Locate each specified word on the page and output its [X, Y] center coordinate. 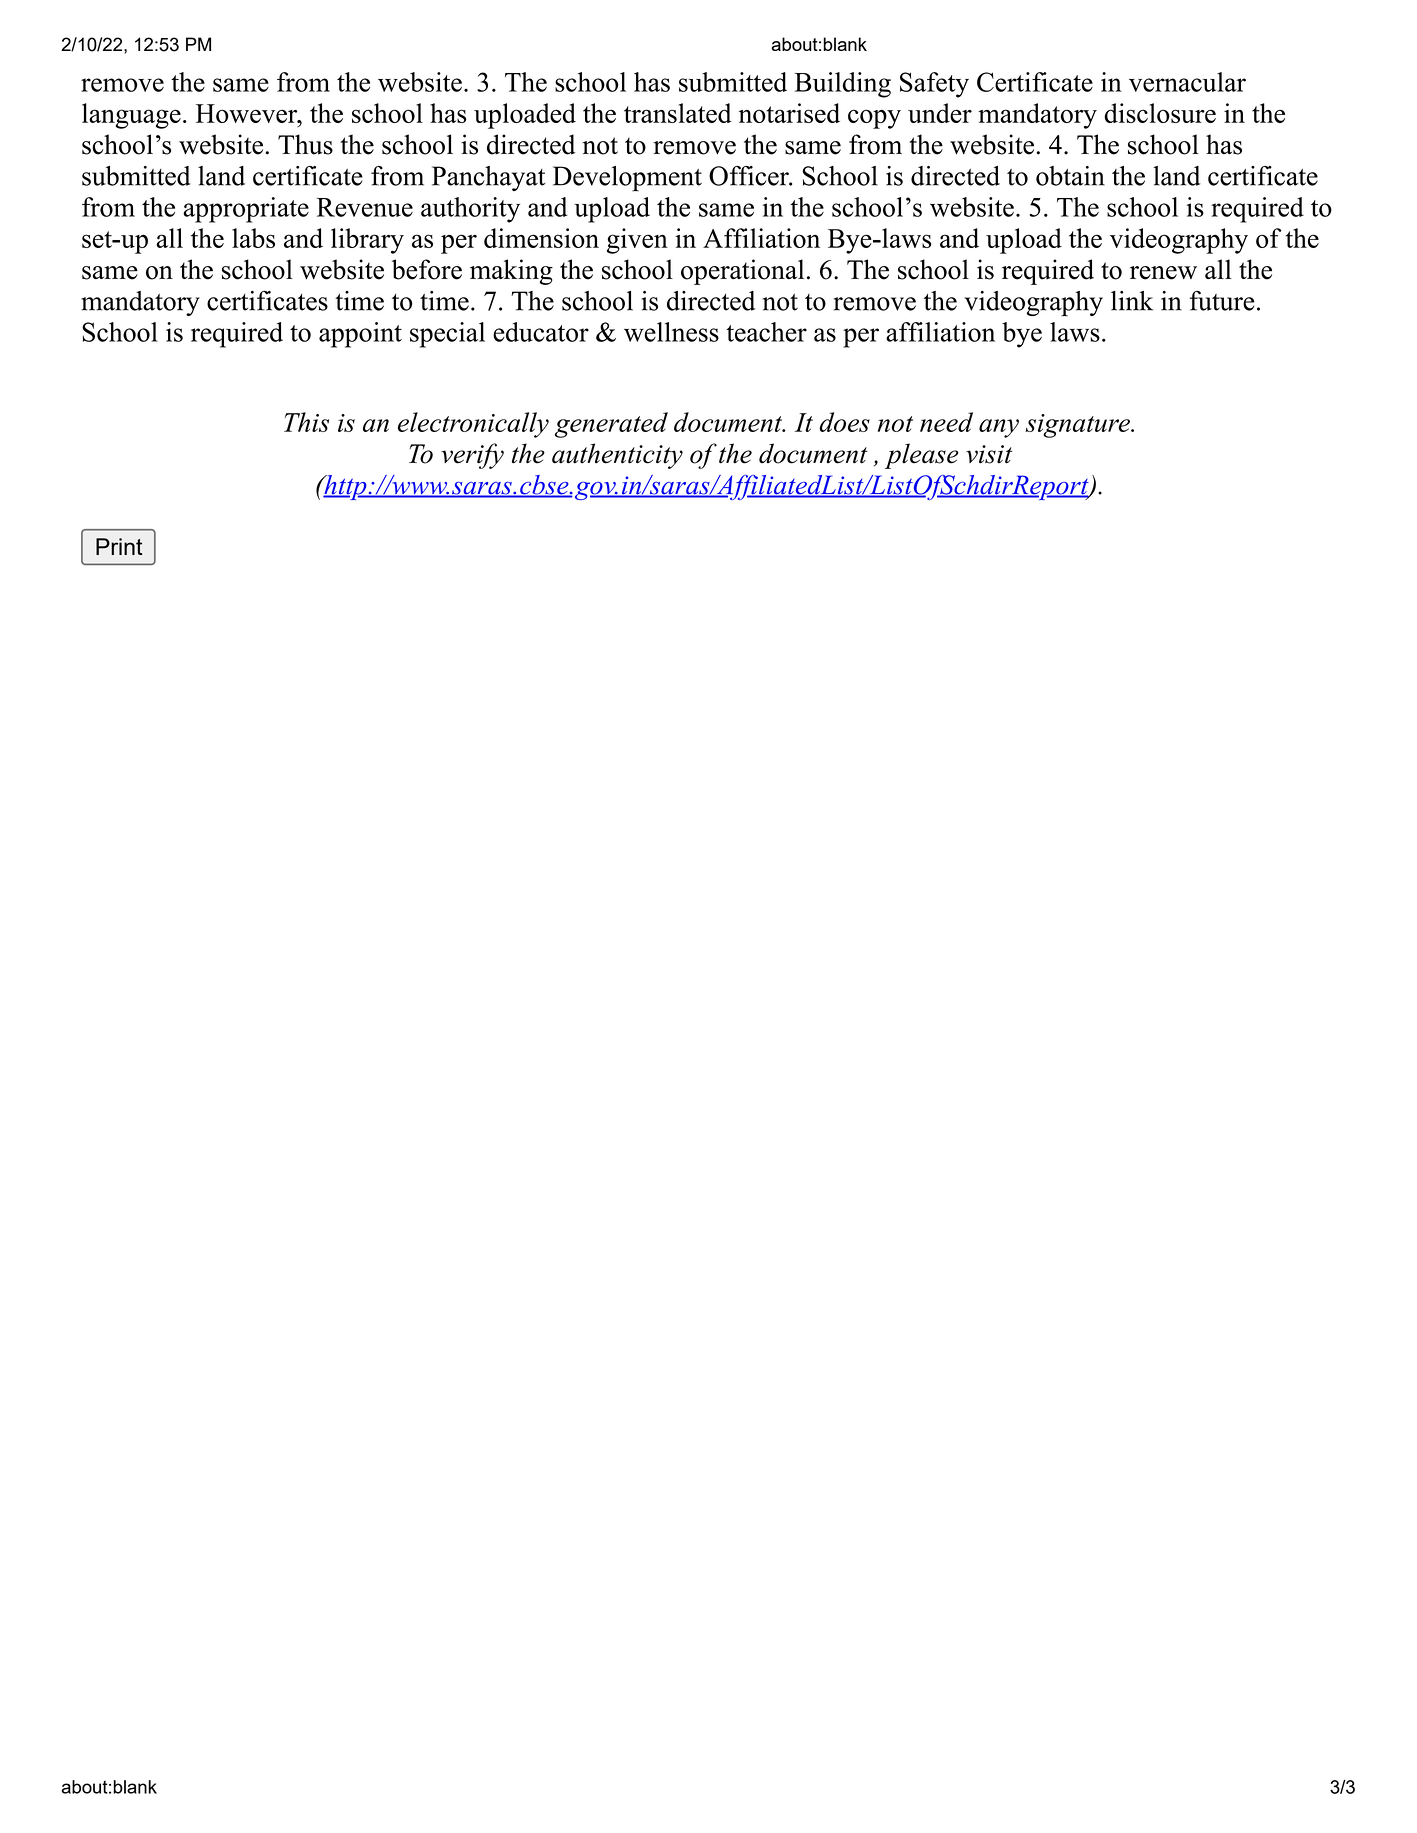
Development [627, 179]
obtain [1070, 176]
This [306, 422]
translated [678, 113]
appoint [360, 335]
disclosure [1160, 113]
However [248, 113]
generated [611, 425]
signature [1078, 426]
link [1132, 301]
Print [119, 546]
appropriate [246, 210]
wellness [671, 332]
